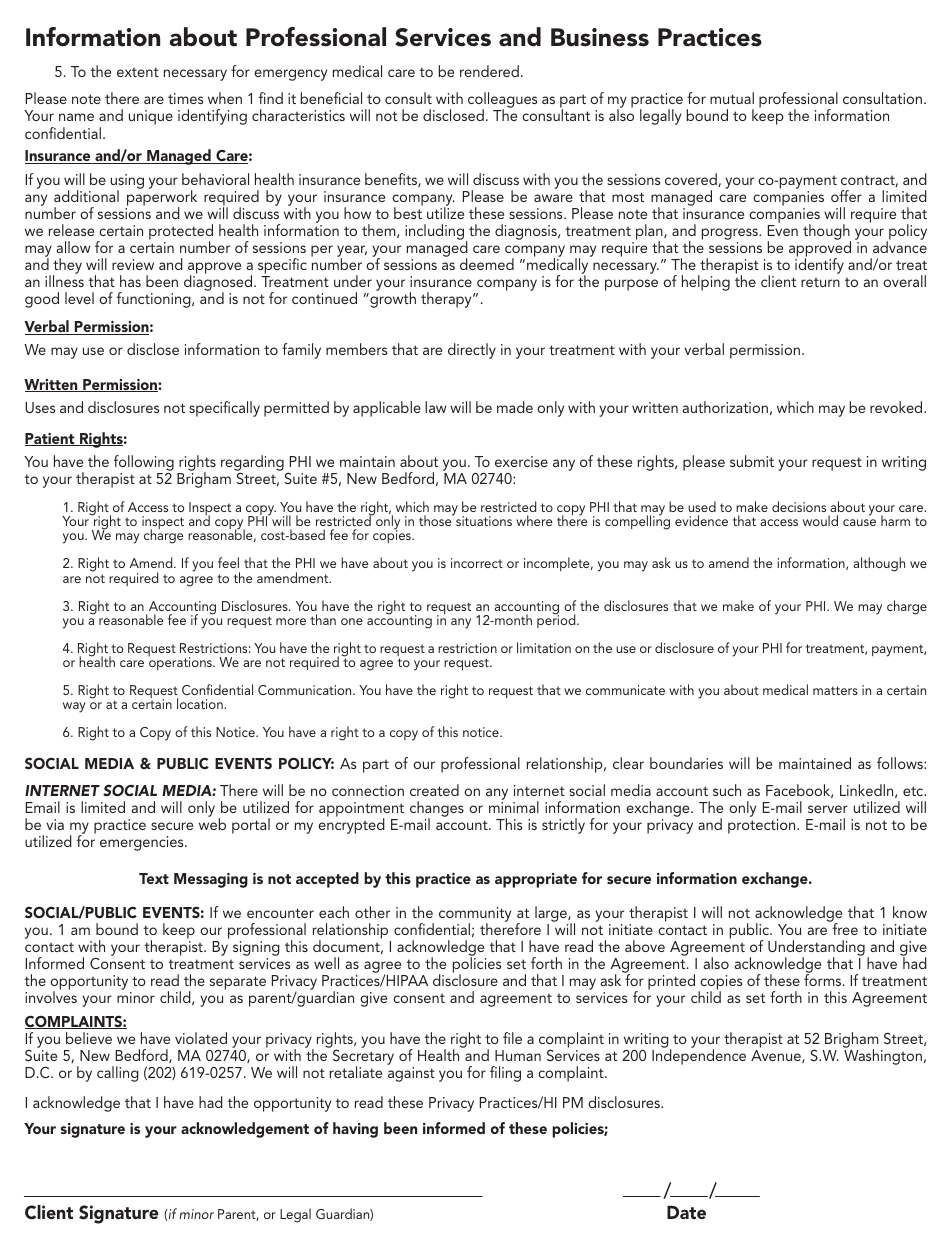  Describe the element at coordinates (138, 72) in the document. I see `extent` at that location.
